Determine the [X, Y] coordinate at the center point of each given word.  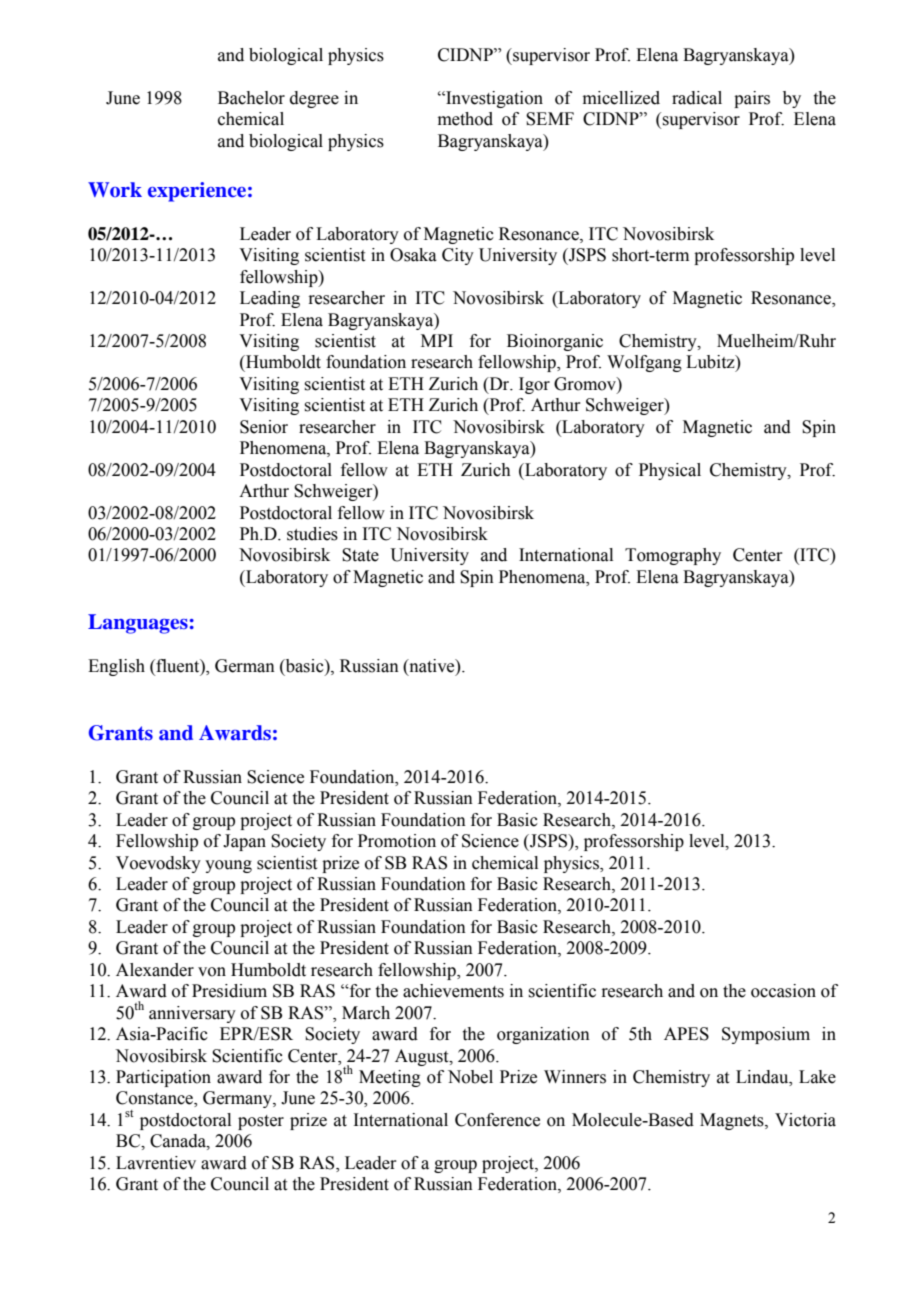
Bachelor [251, 98]
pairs [752, 99]
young [228, 866]
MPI [437, 340]
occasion [783, 991]
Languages [138, 624]
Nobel [470, 1077]
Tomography [673, 556]
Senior [264, 427]
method [465, 119]
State [360, 555]
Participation [163, 1078]
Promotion [397, 841]
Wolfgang [644, 363]
